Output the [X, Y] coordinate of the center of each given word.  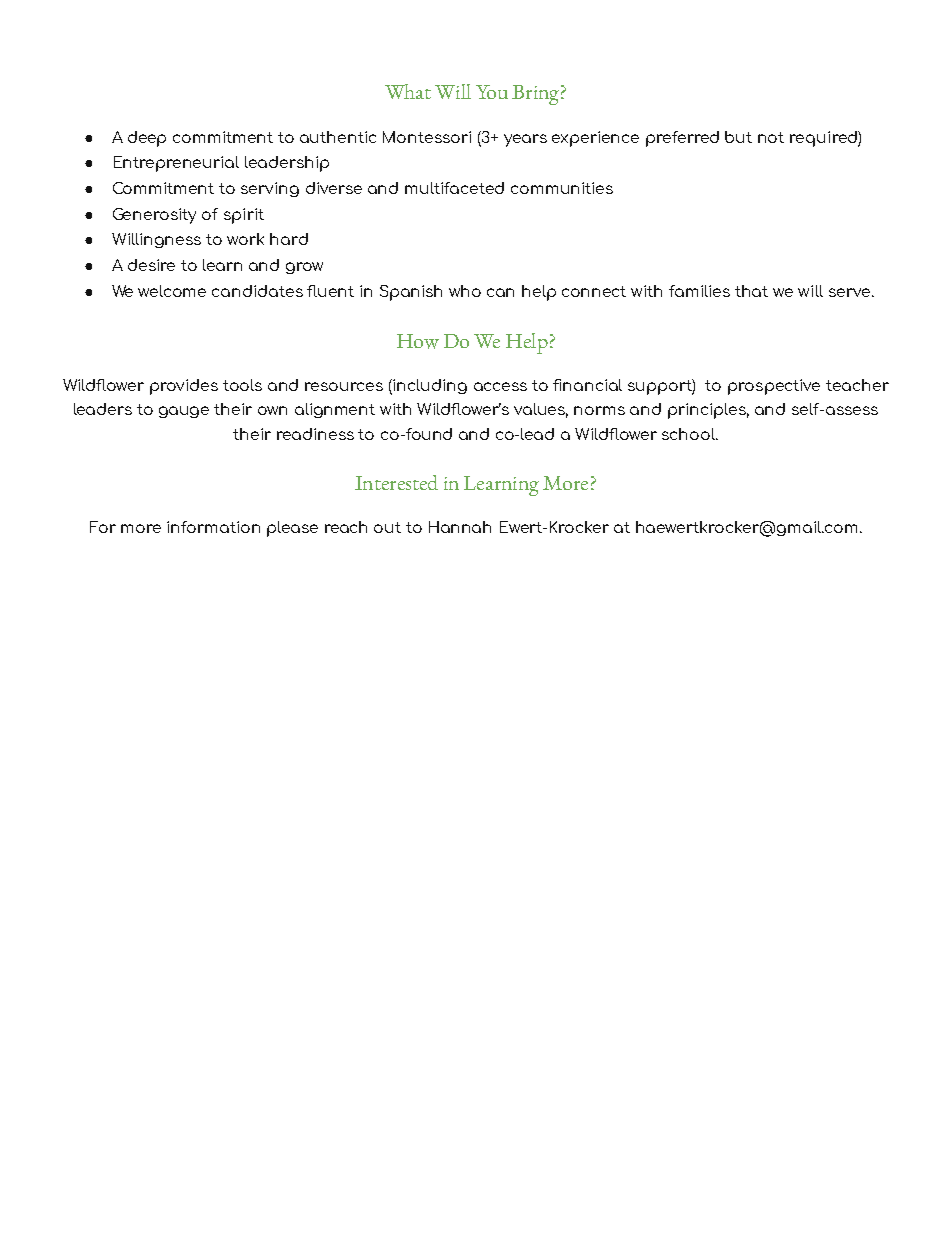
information [213, 527]
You [492, 92]
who [465, 291]
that [751, 291]
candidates [257, 291]
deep [147, 139]
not [771, 137]
